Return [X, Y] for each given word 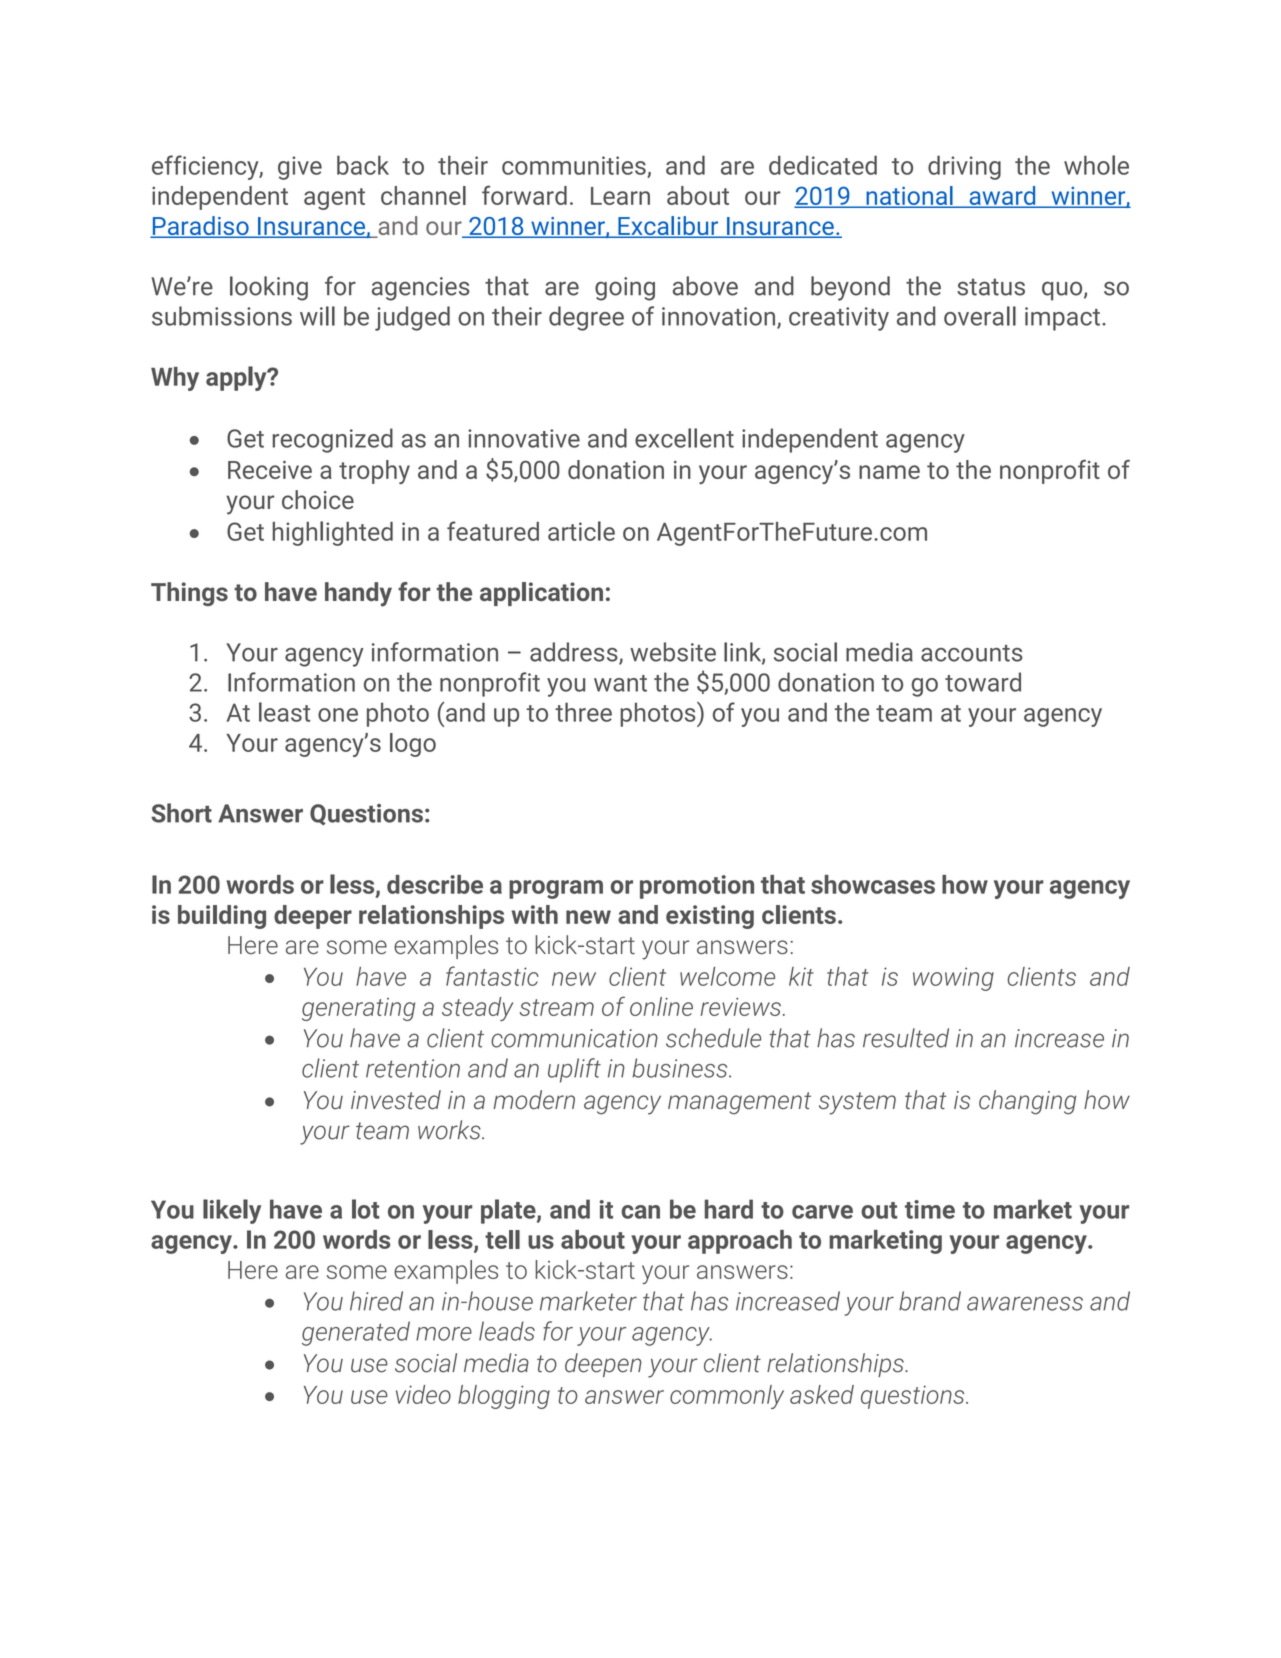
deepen [603, 1365]
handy [358, 594]
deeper [313, 917]
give [300, 168]
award [1002, 196]
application [541, 594]
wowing [953, 979]
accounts [972, 653]
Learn [620, 196]
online [661, 1006]
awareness [1025, 1303]
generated [356, 1333]
